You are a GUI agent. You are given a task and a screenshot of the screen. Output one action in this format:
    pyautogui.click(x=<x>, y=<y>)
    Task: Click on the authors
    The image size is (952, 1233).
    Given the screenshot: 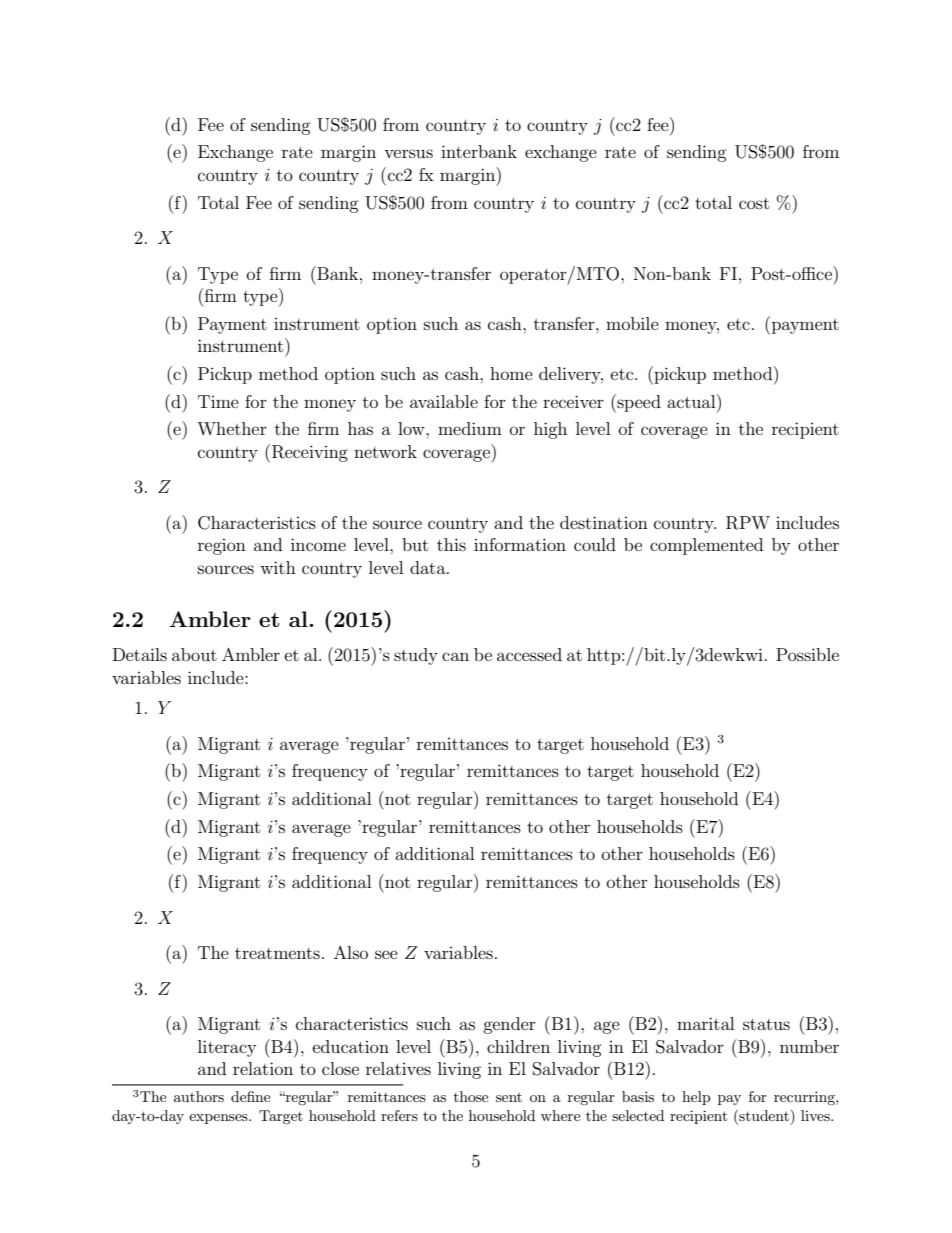 What is the action you would take?
    pyautogui.click(x=199, y=1096)
